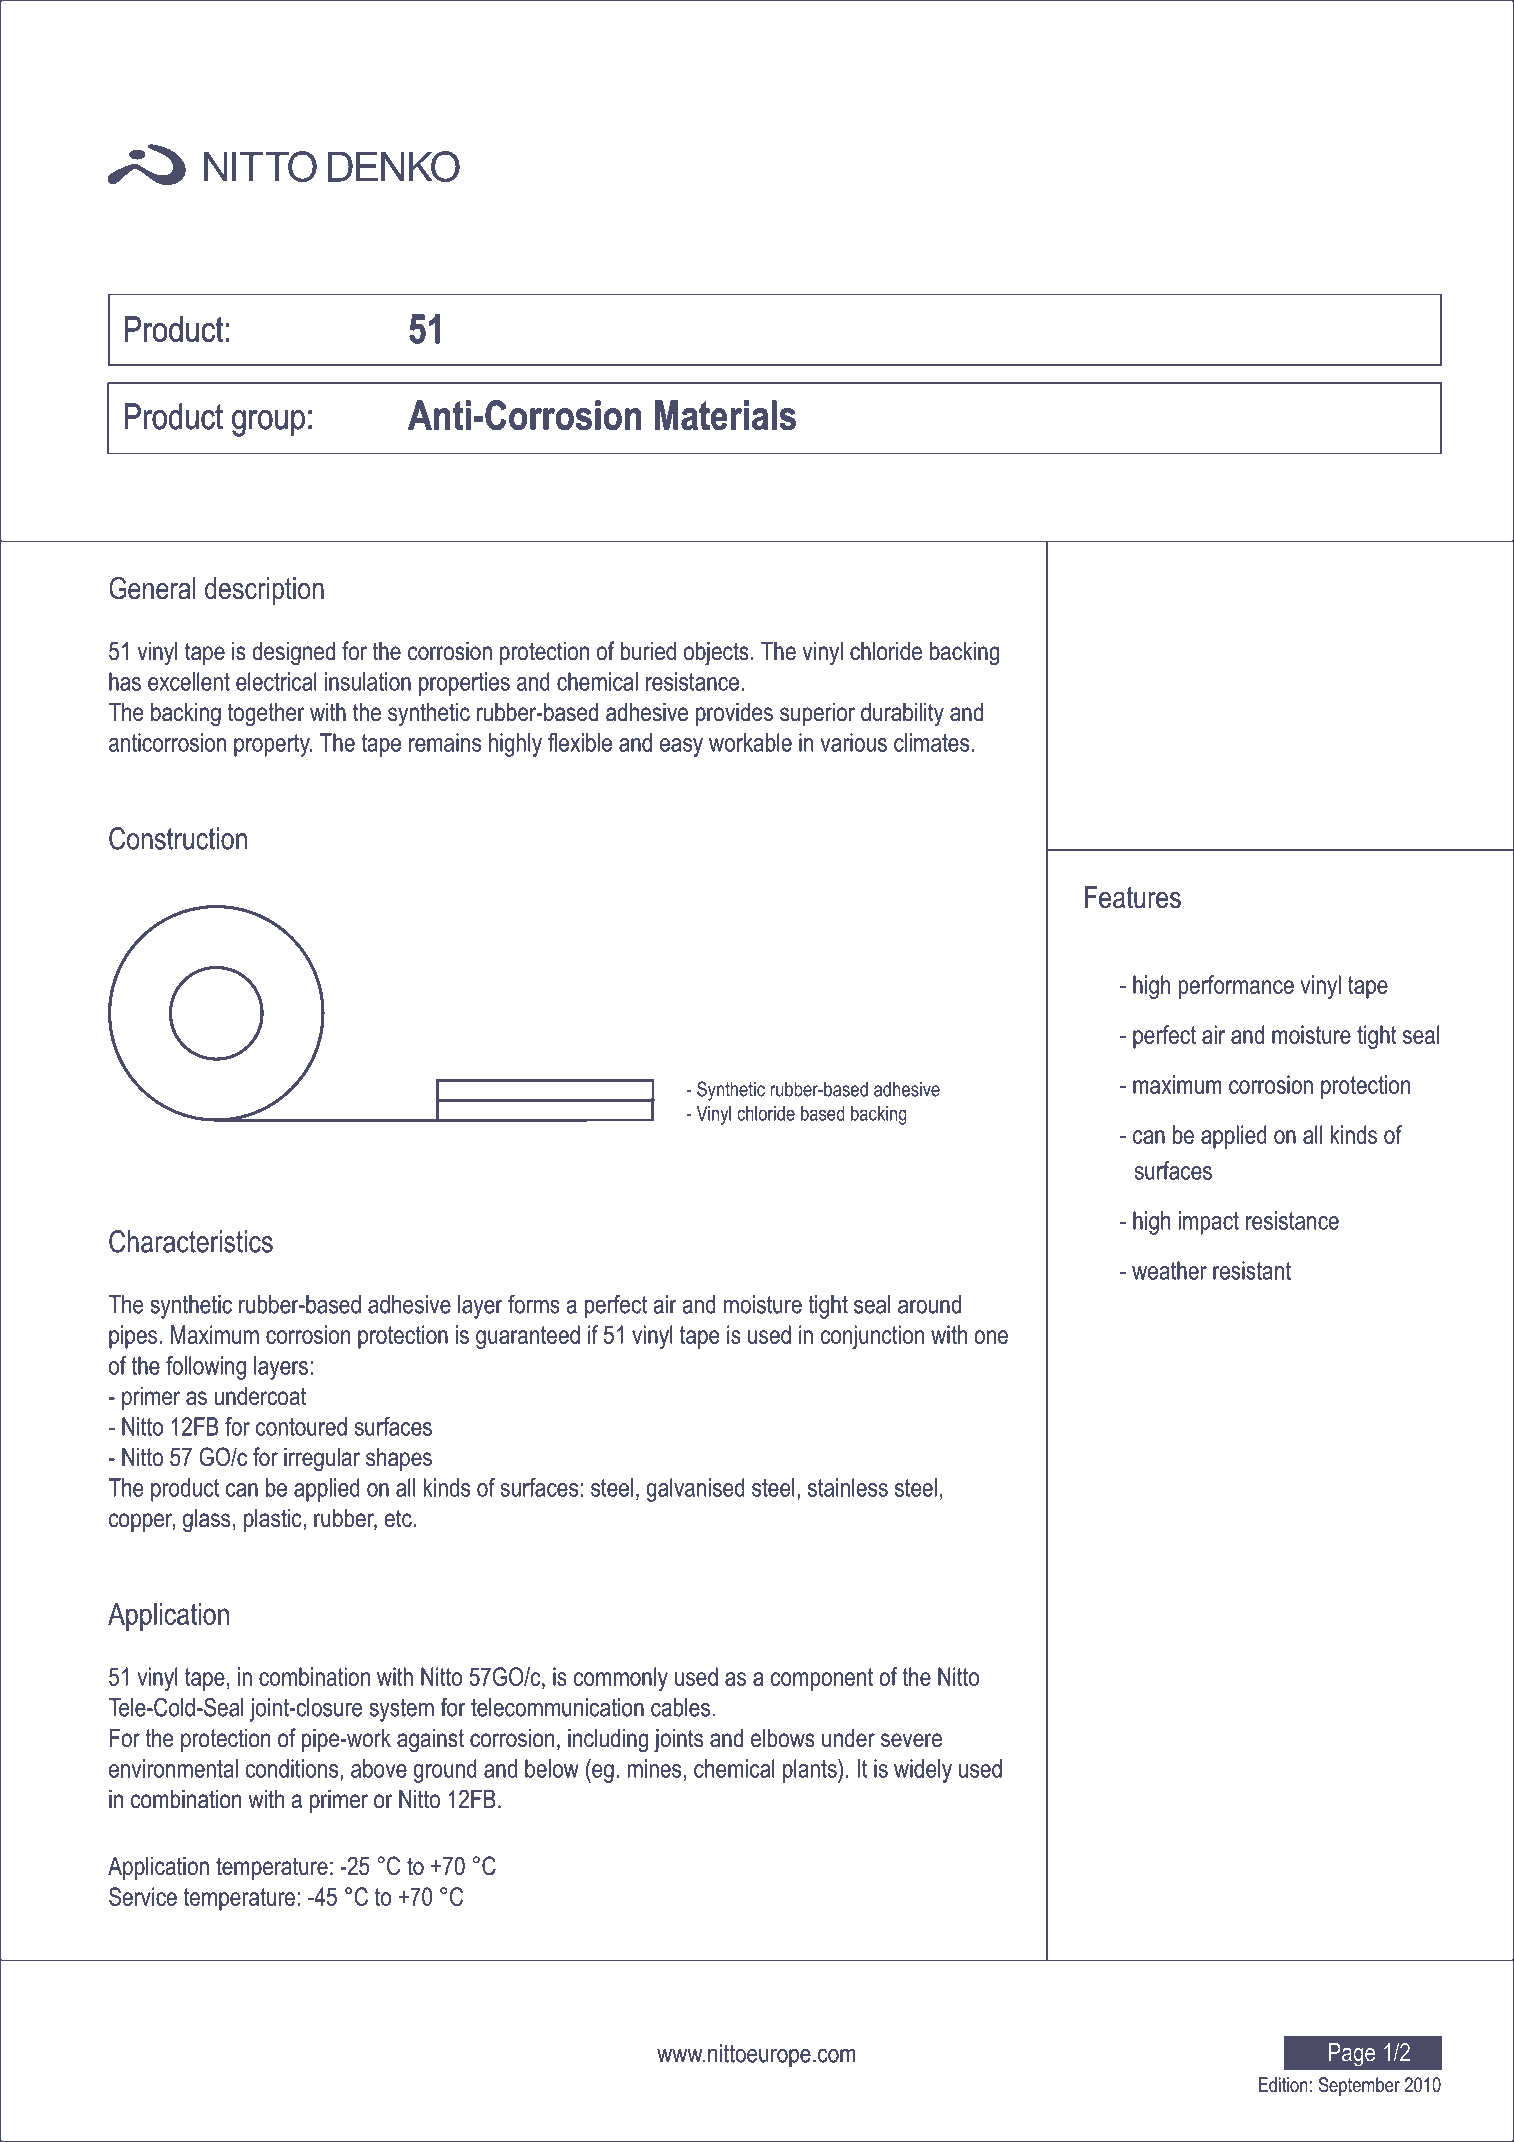 The image size is (1514, 2142). What do you see at coordinates (811, 1771) in the screenshot?
I see `plants` at bounding box center [811, 1771].
